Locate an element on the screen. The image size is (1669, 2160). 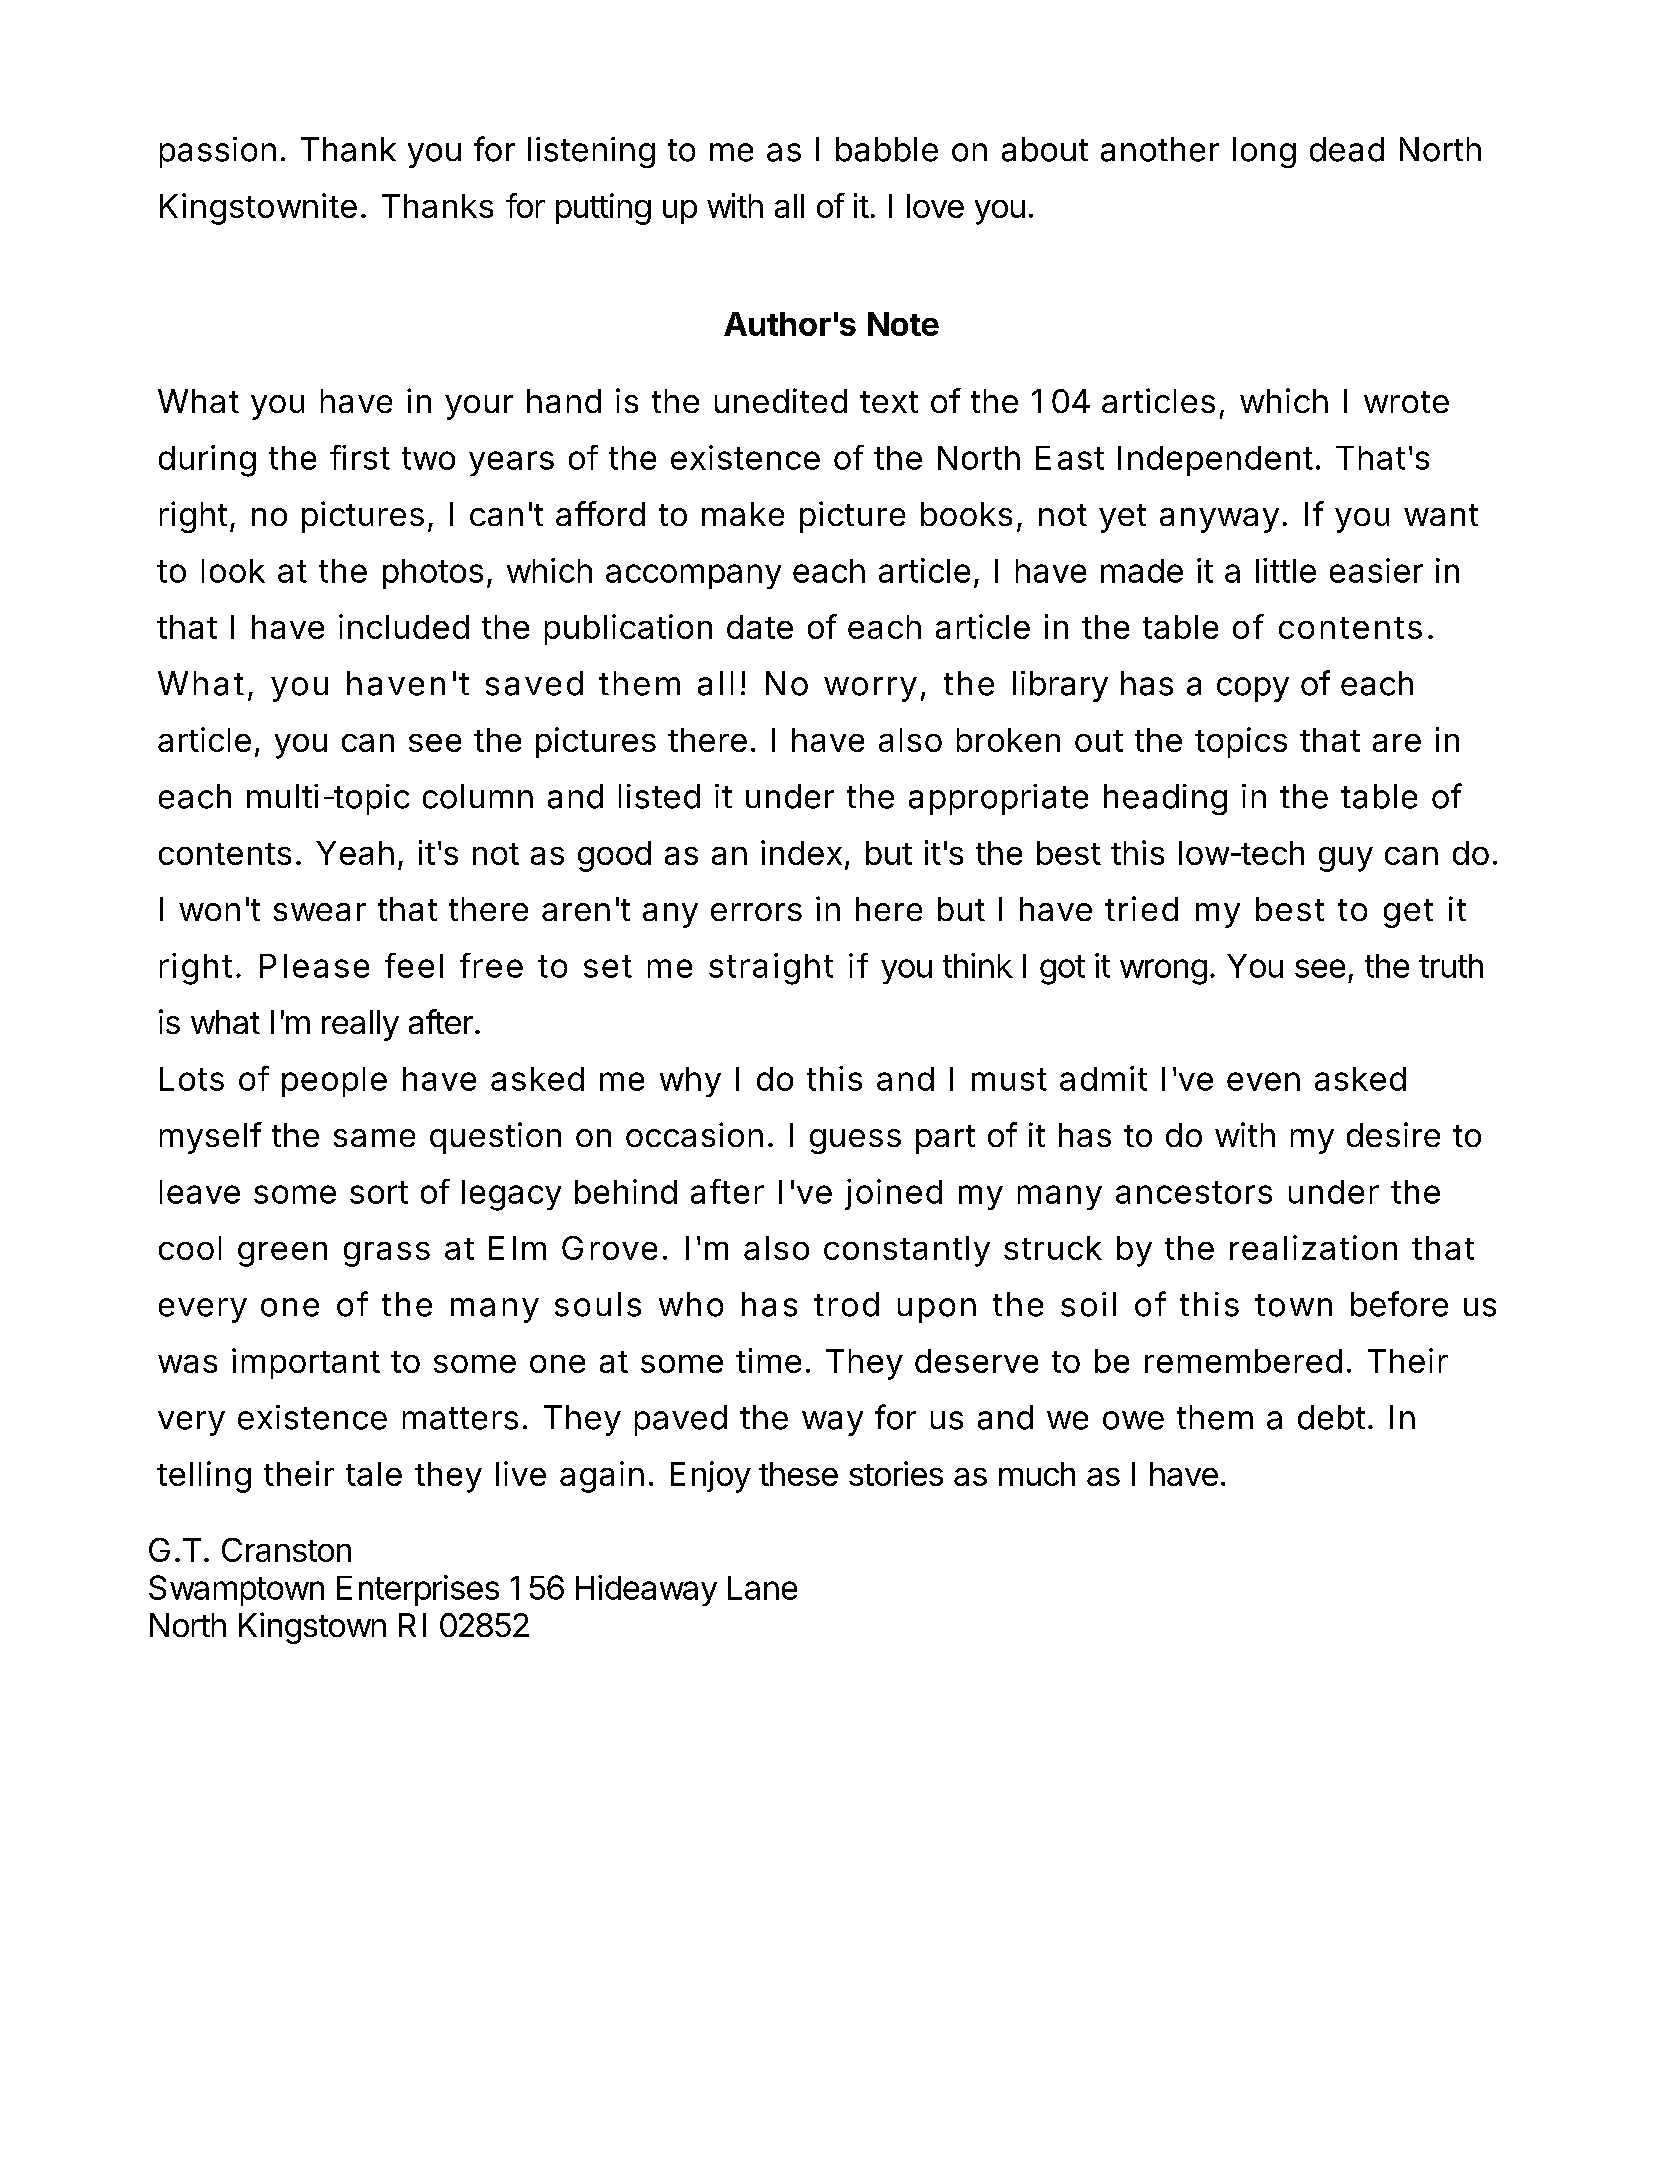
photos is located at coordinates (433, 574).
